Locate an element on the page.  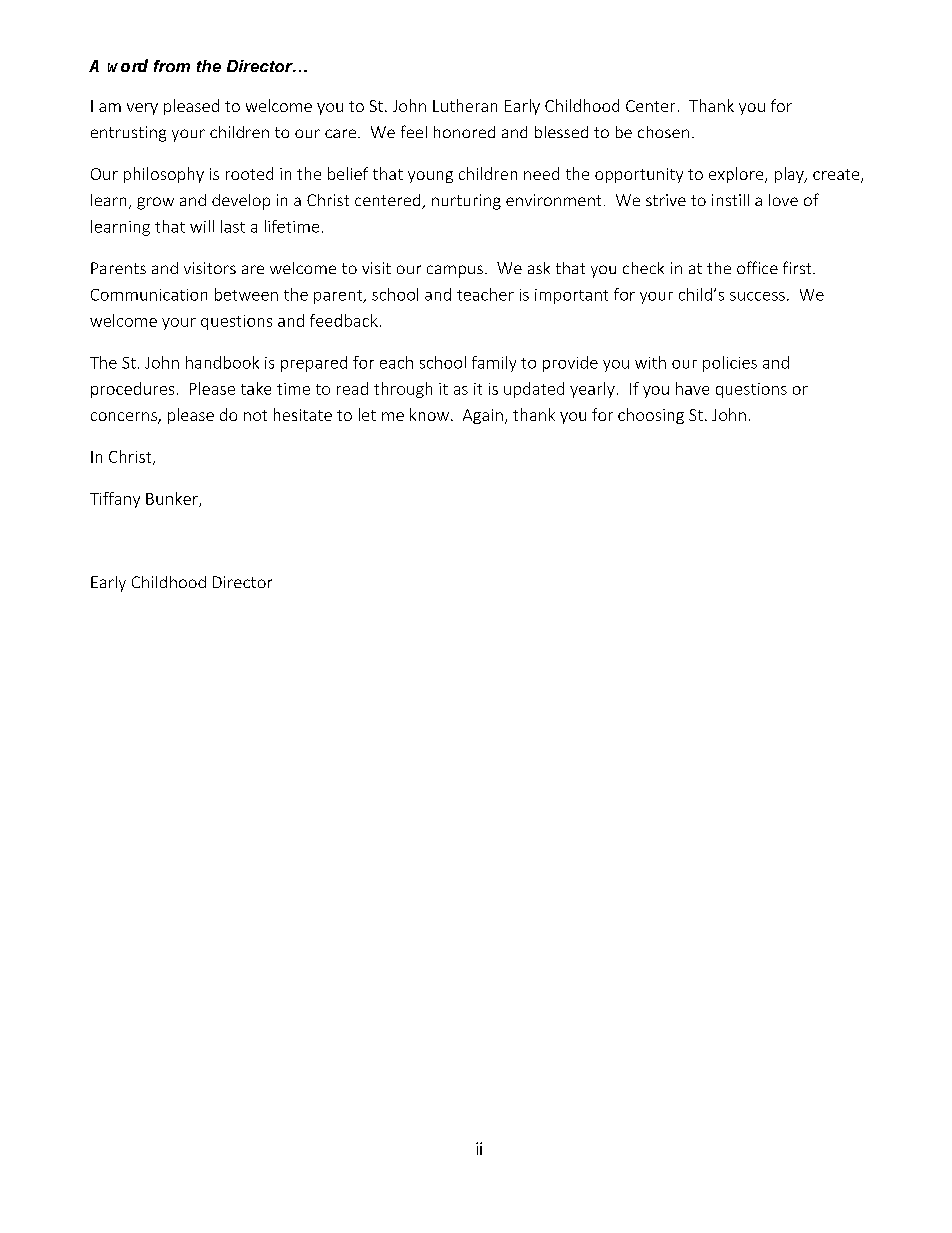
Bunker is located at coordinates (173, 499).
